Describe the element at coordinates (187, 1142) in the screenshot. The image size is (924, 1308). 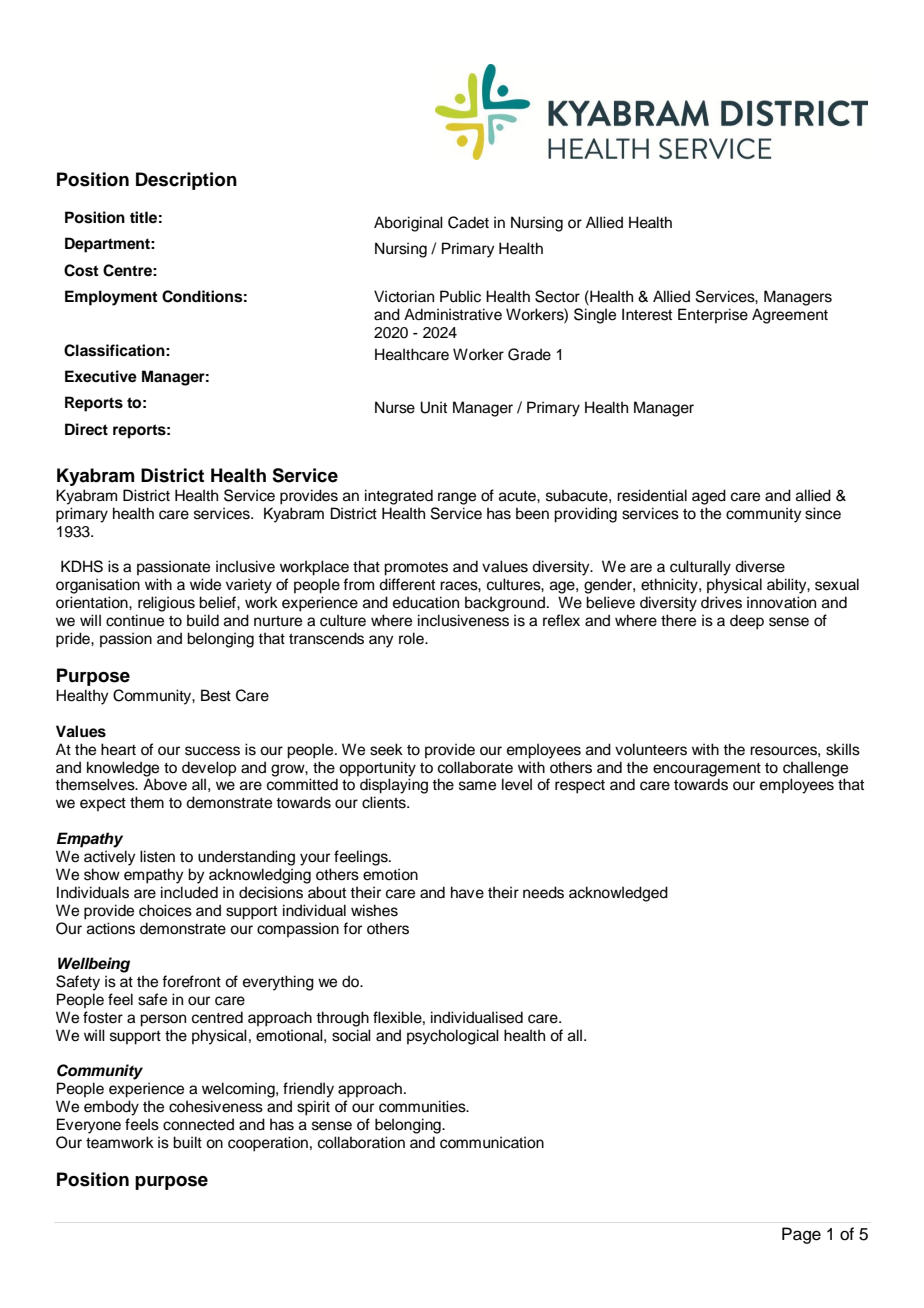
I see `built` at that location.
